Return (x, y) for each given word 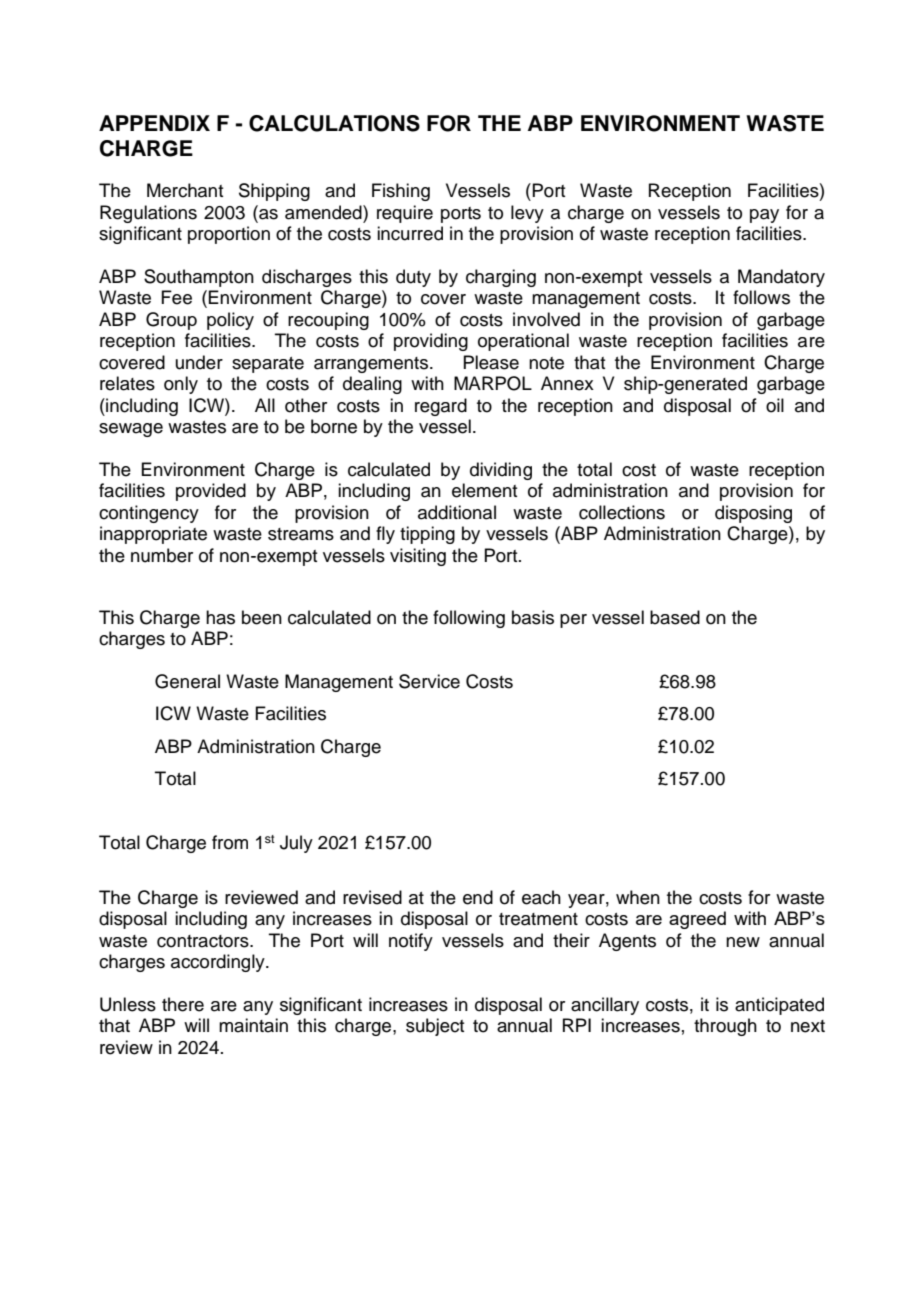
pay (764, 216)
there (183, 1004)
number (162, 555)
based (675, 617)
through (725, 1027)
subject (435, 1027)
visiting (418, 557)
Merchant (185, 190)
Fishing (401, 192)
